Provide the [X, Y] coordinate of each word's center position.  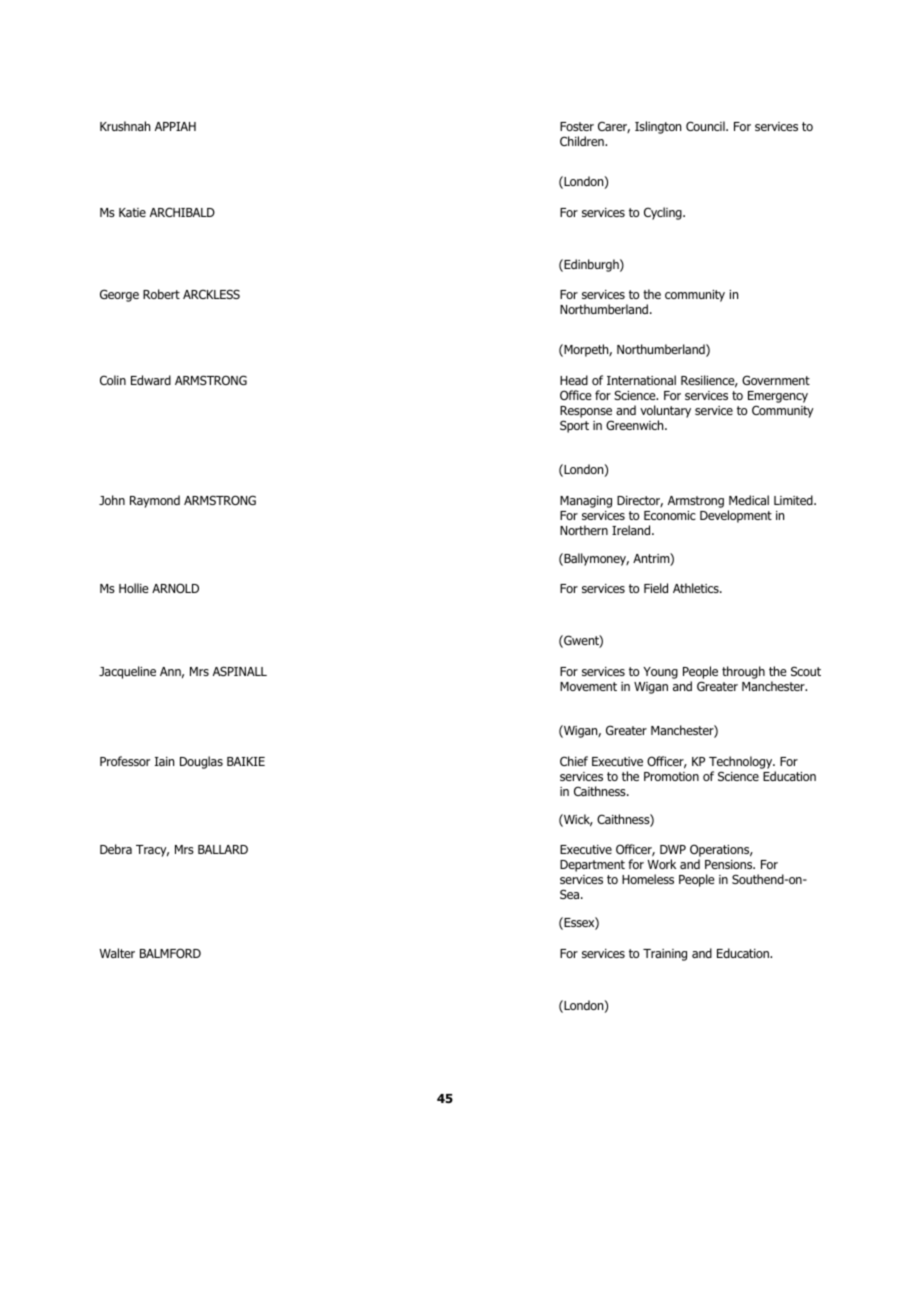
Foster [577, 126]
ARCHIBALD [182, 212]
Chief [574, 761]
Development [736, 516]
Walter [117, 953]
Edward [151, 380]
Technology [742, 762]
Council [706, 126]
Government [776, 380]
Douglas [201, 762]
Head [574, 380]
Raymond [155, 501]
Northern [584, 530]
